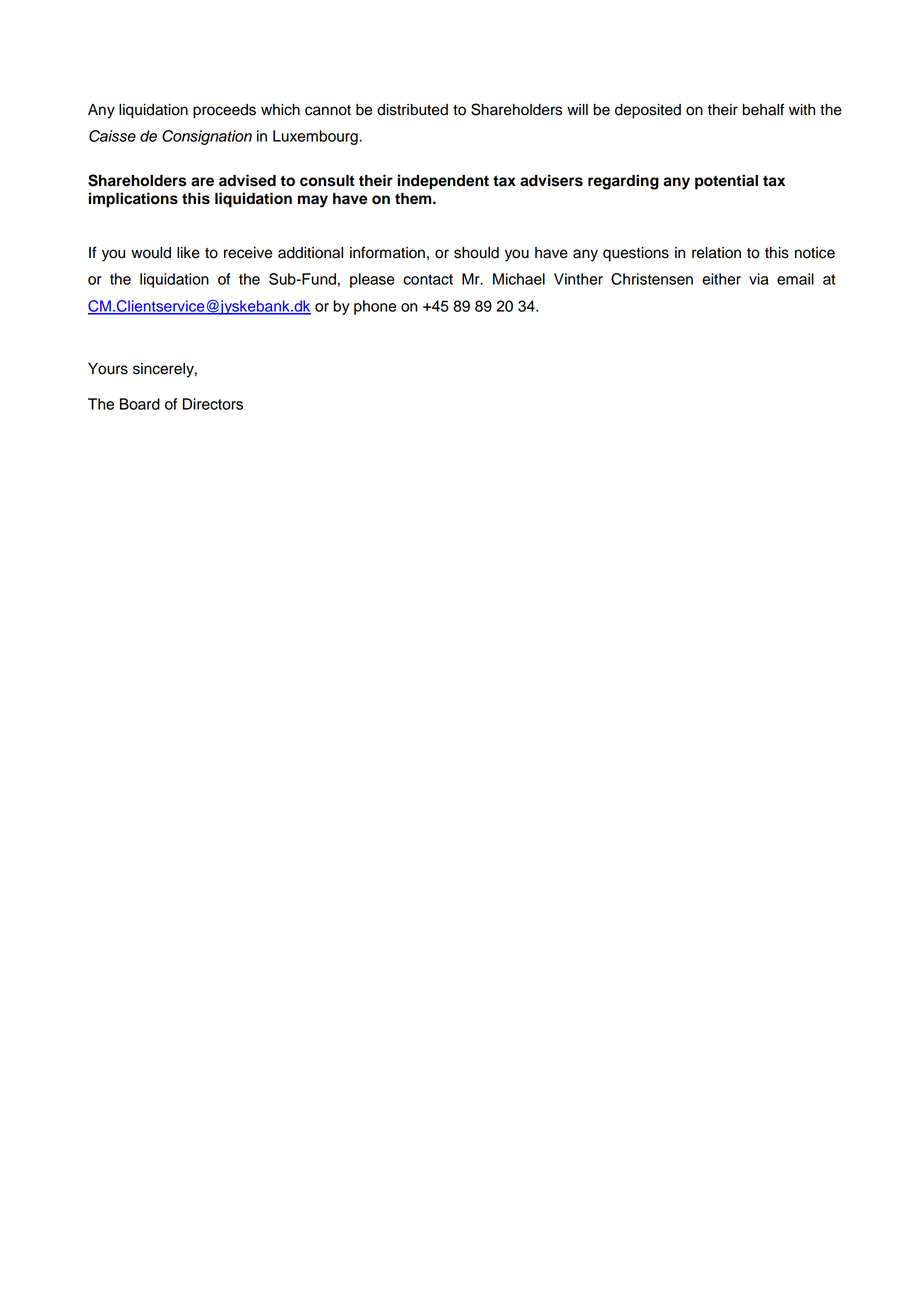  Describe the element at coordinates (412, 110) in the screenshot. I see `distributed` at that location.
